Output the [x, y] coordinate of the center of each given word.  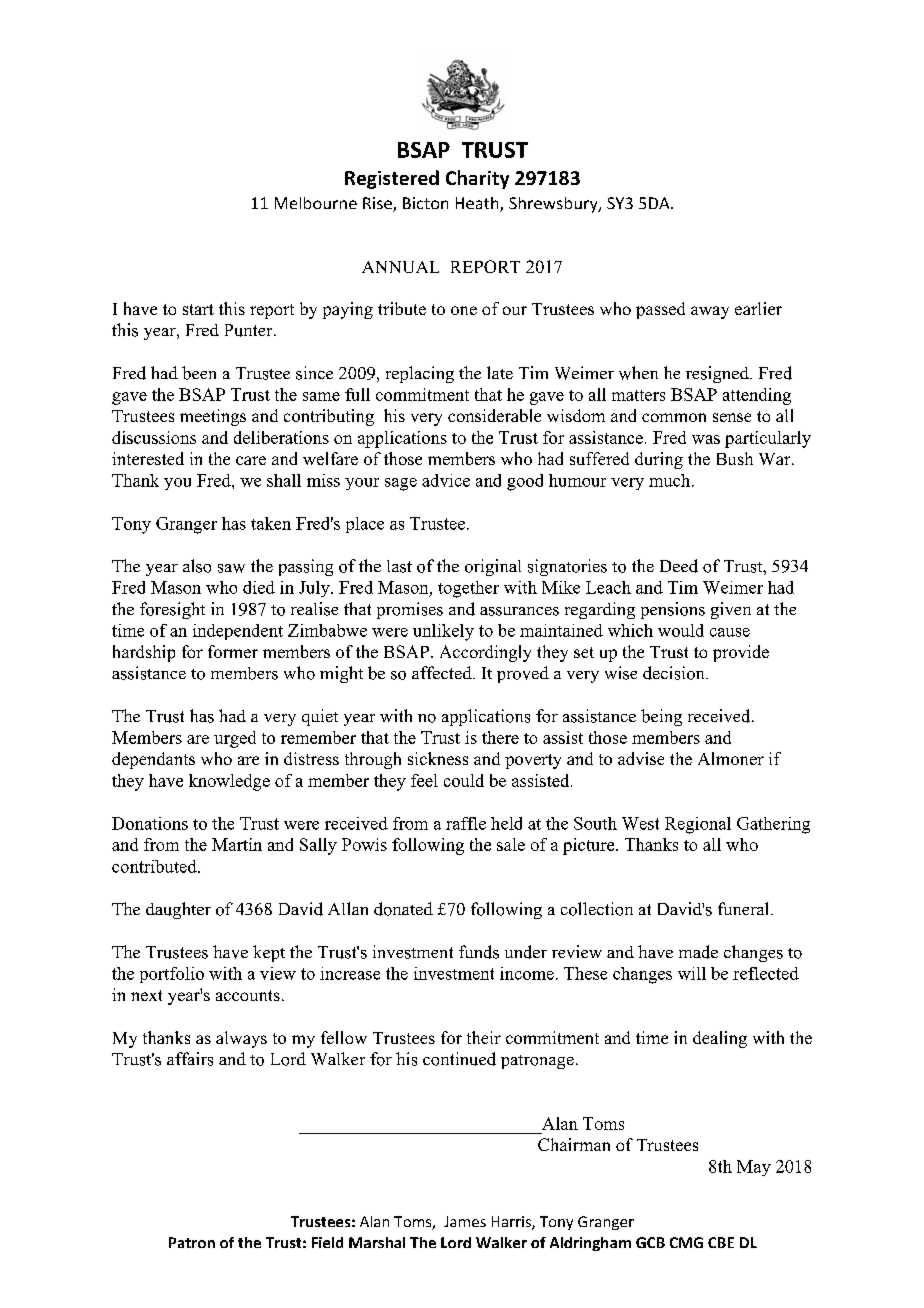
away [710, 312]
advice [446, 480]
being [661, 717]
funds [479, 952]
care [251, 460]
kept [269, 953]
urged [235, 739]
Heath [478, 204]
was [706, 439]
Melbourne [316, 203]
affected [443, 672]
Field [327, 1242]
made [698, 952]
